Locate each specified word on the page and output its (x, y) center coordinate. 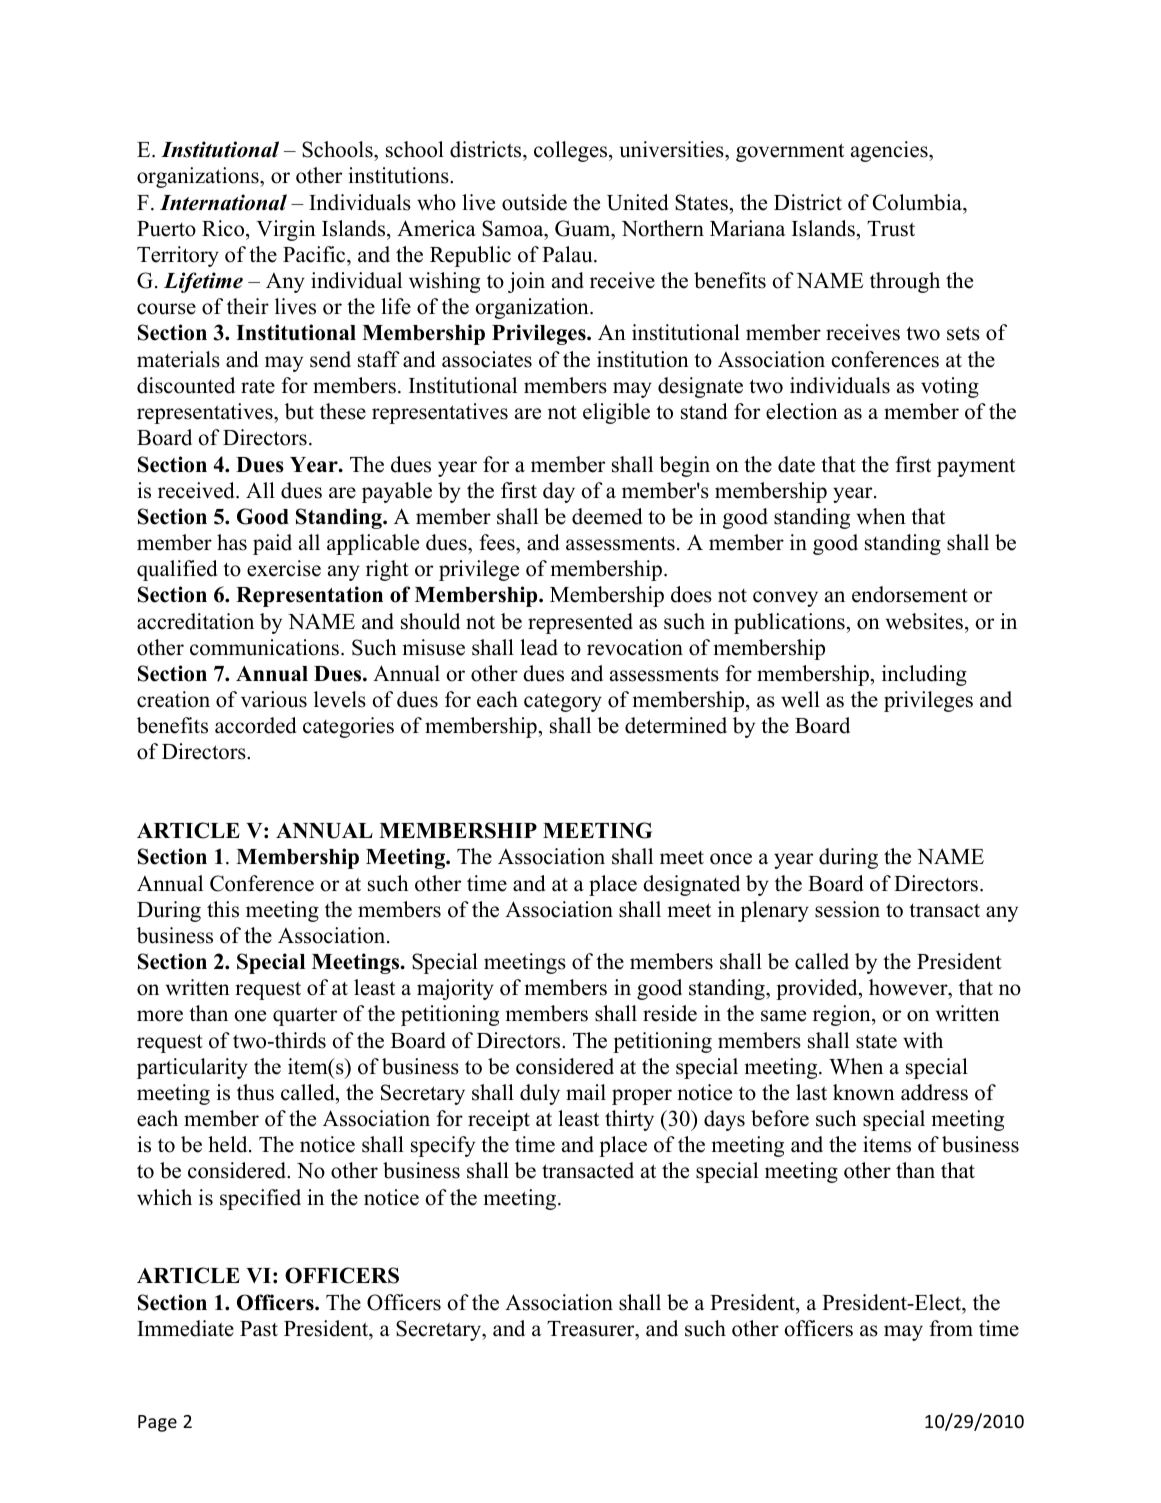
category (563, 702)
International (223, 202)
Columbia (918, 202)
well (800, 699)
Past (259, 1329)
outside (534, 202)
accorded (255, 725)
